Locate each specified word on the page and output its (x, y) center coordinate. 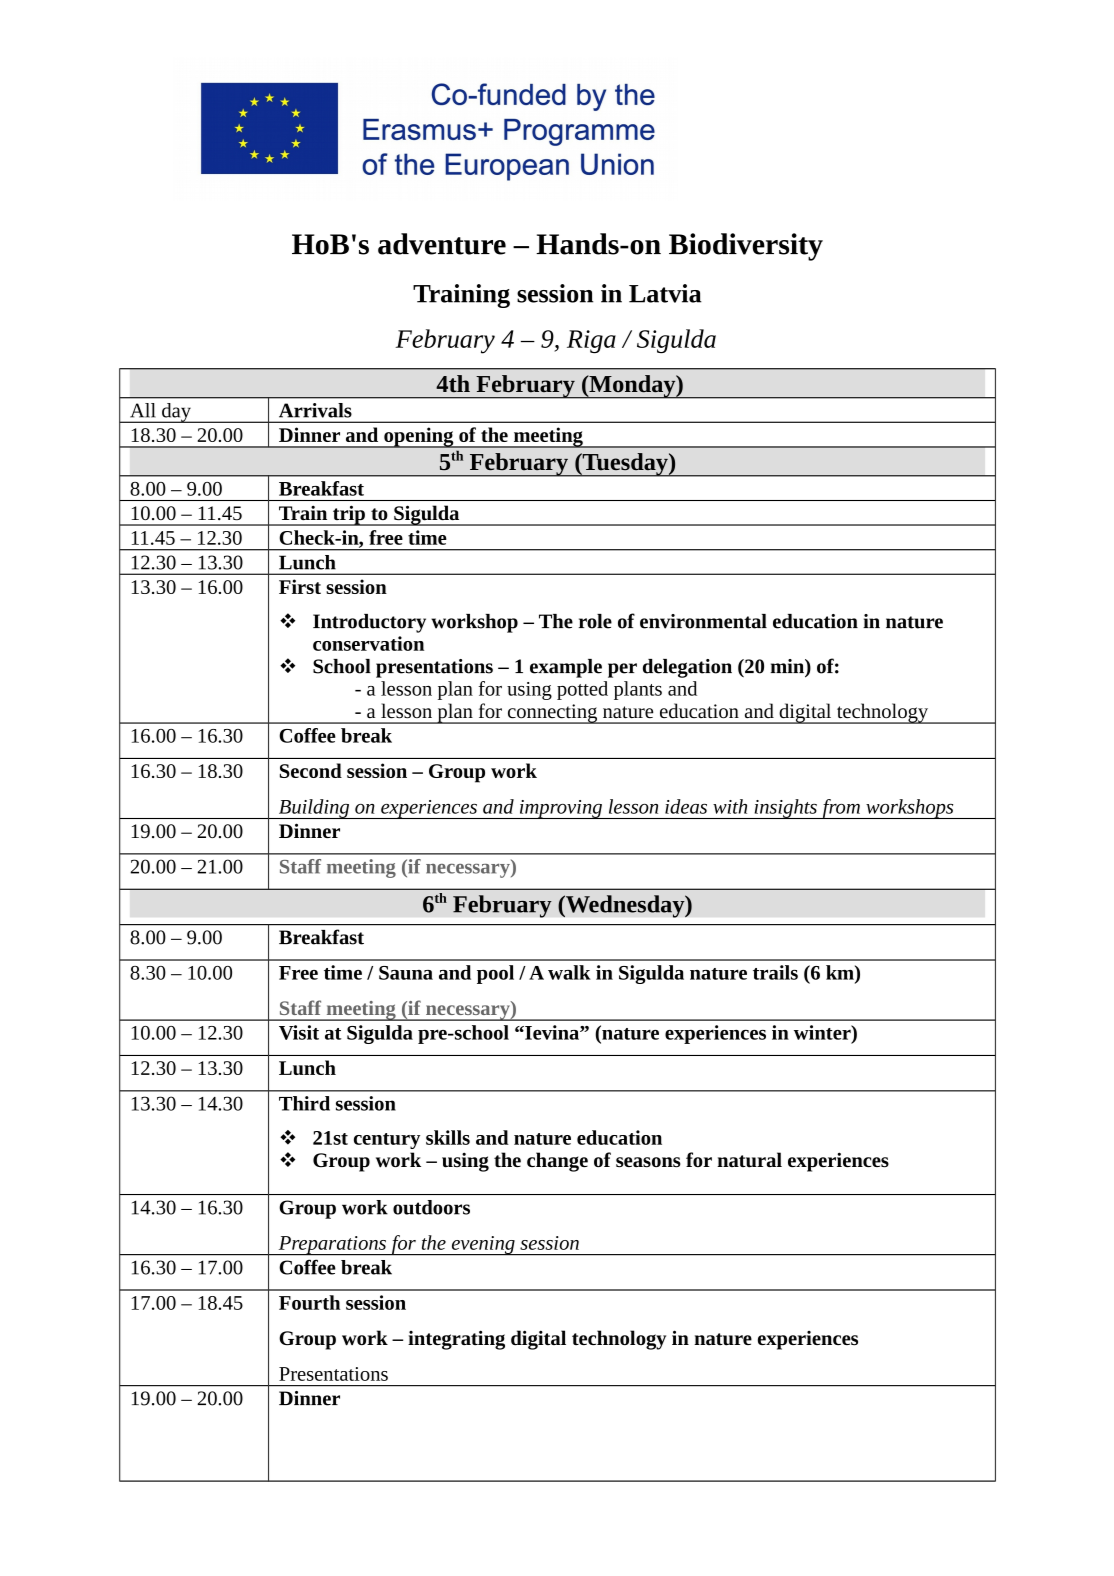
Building (314, 809)
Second (311, 770)
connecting (552, 714)
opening (419, 437)
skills (448, 1137)
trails (775, 972)
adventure (442, 244)
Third (304, 1103)
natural (749, 1160)
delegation (687, 668)
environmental (703, 621)
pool (495, 974)
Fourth (309, 1302)
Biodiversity (746, 247)
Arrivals (315, 410)
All (143, 410)
